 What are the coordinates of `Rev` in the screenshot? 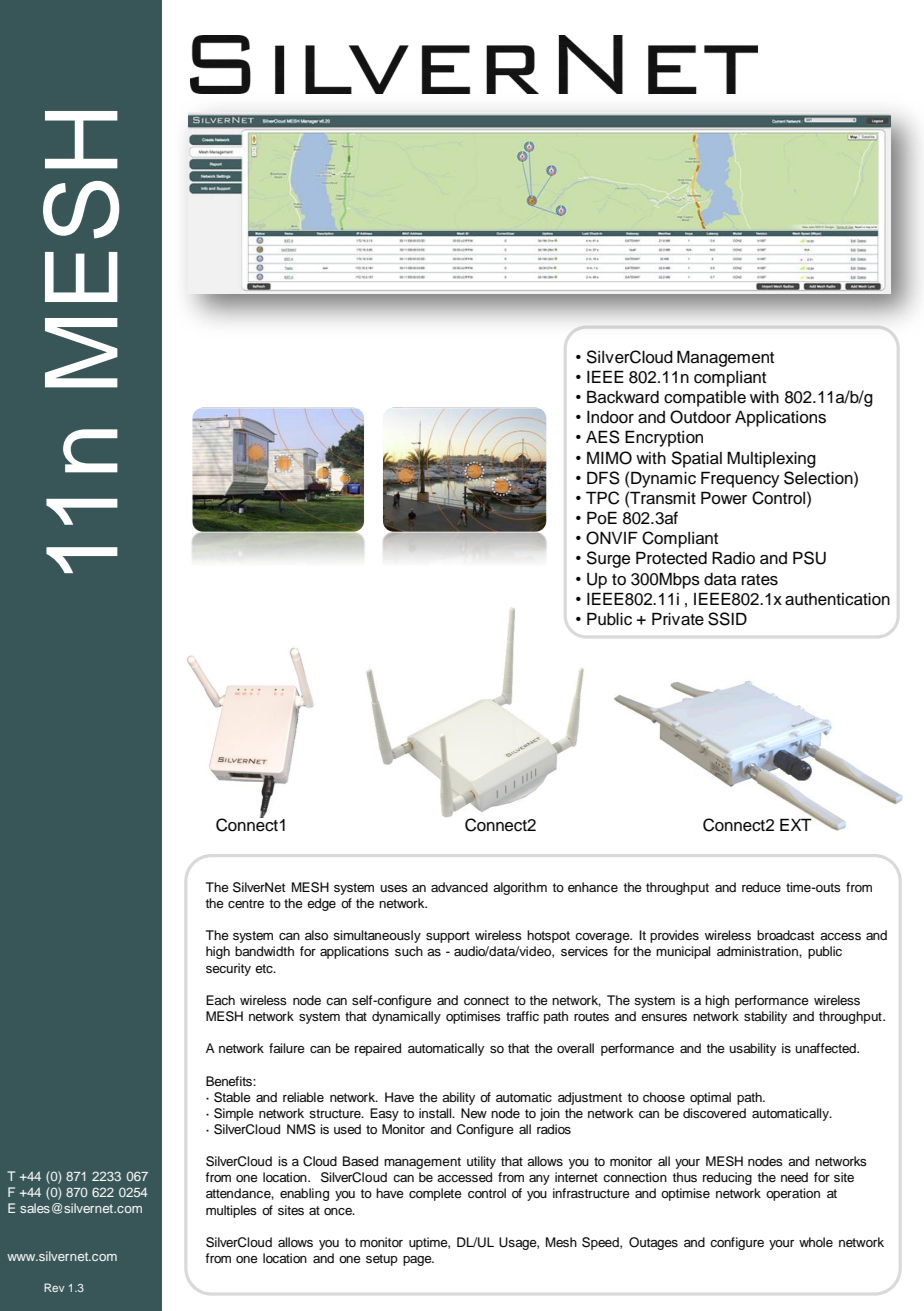 It's located at (54, 1287).
